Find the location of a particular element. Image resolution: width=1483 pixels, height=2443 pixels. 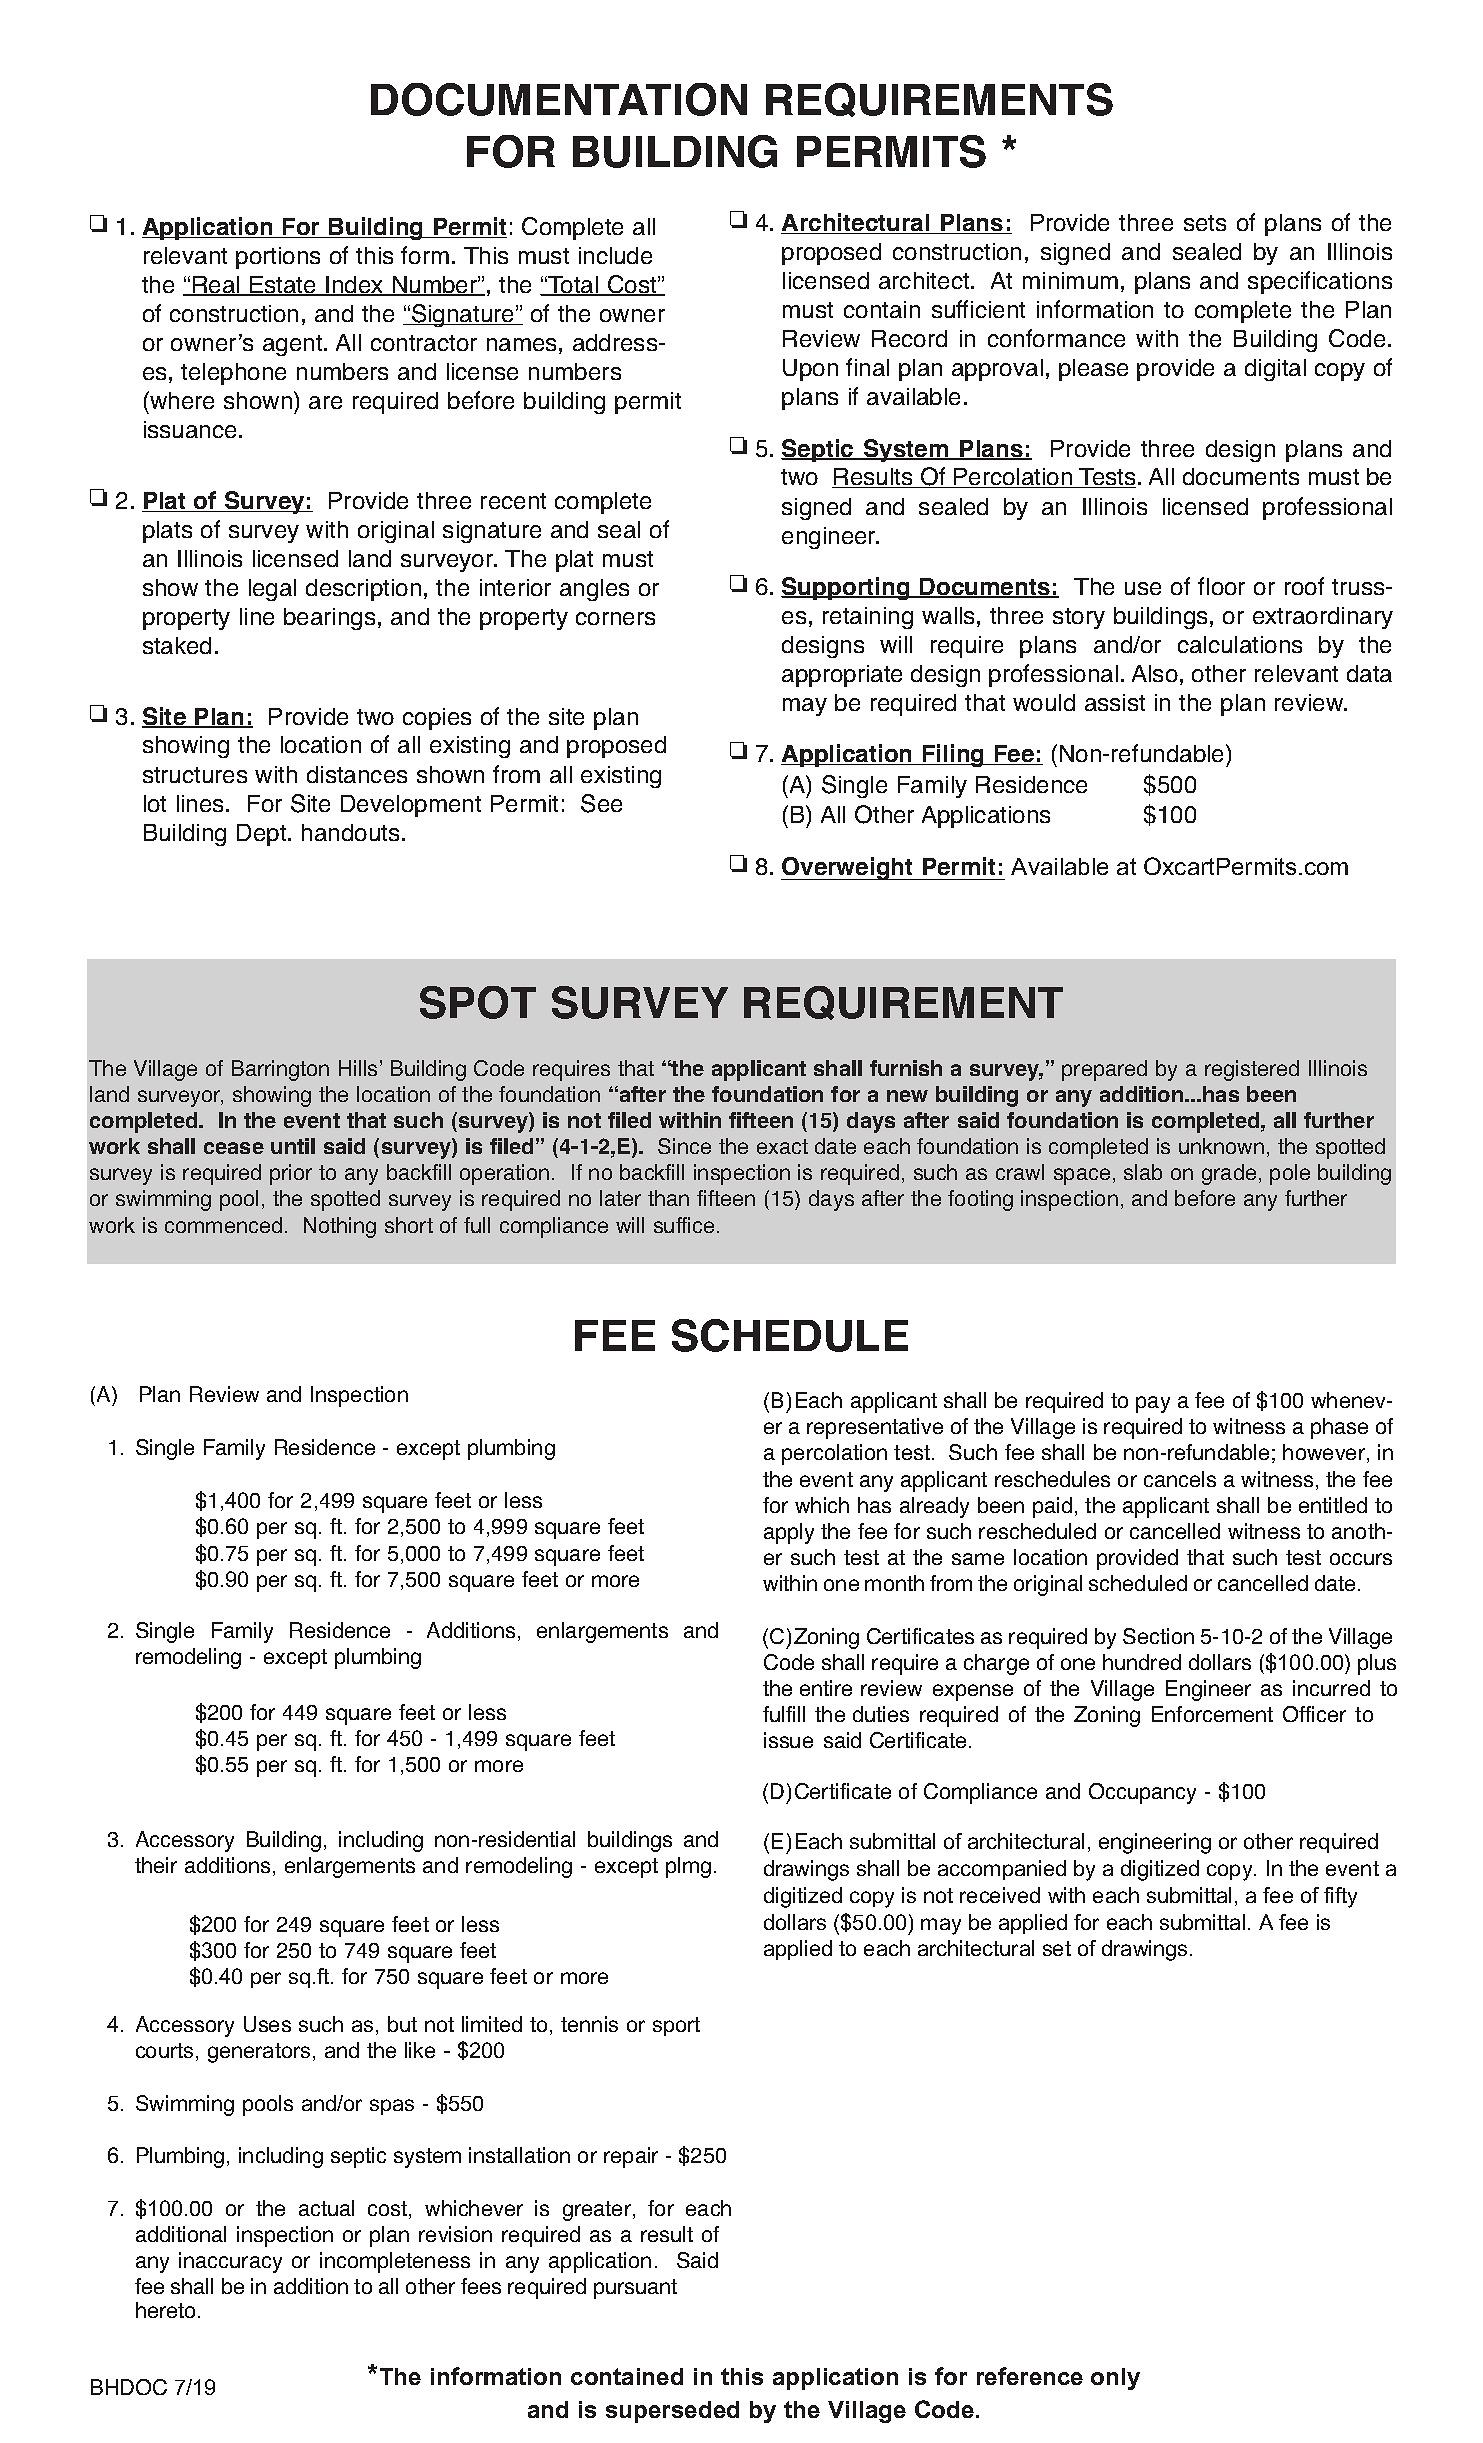

inaccuracy is located at coordinates (230, 2262).
